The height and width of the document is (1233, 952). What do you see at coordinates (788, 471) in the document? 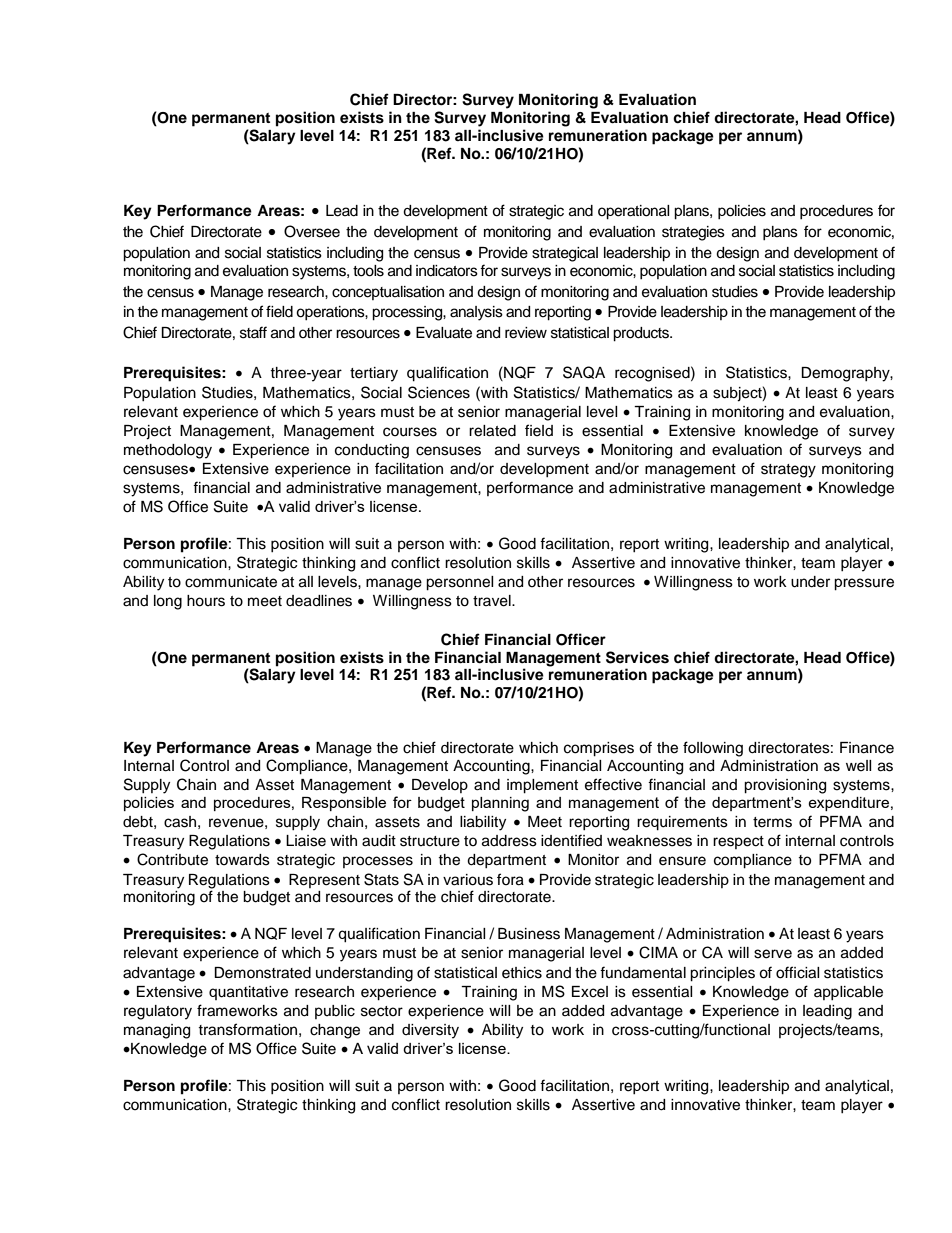
I see `strategy` at bounding box center [788, 471].
